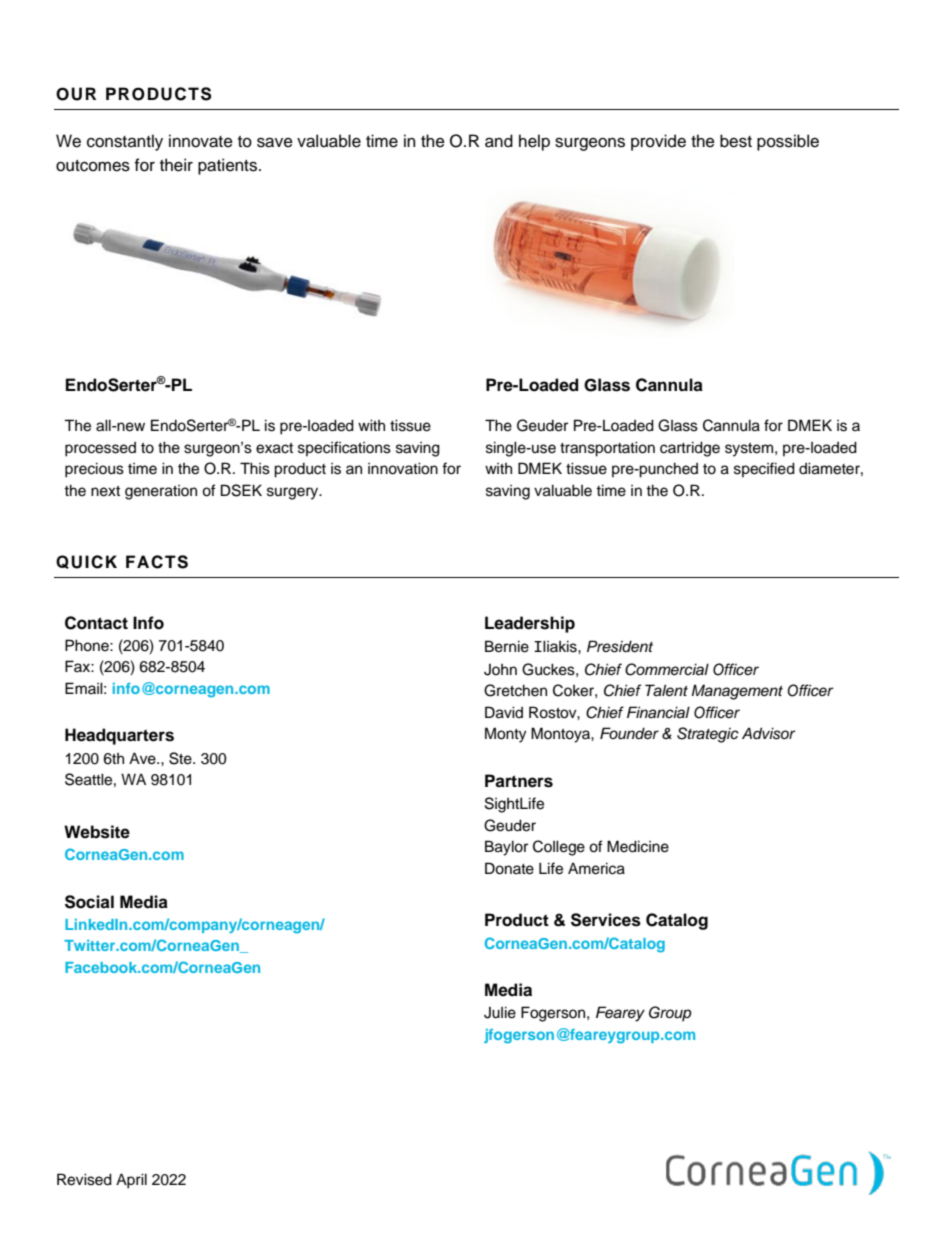 The width and height of the document is (952, 1233). I want to click on Management, so click(737, 692).
